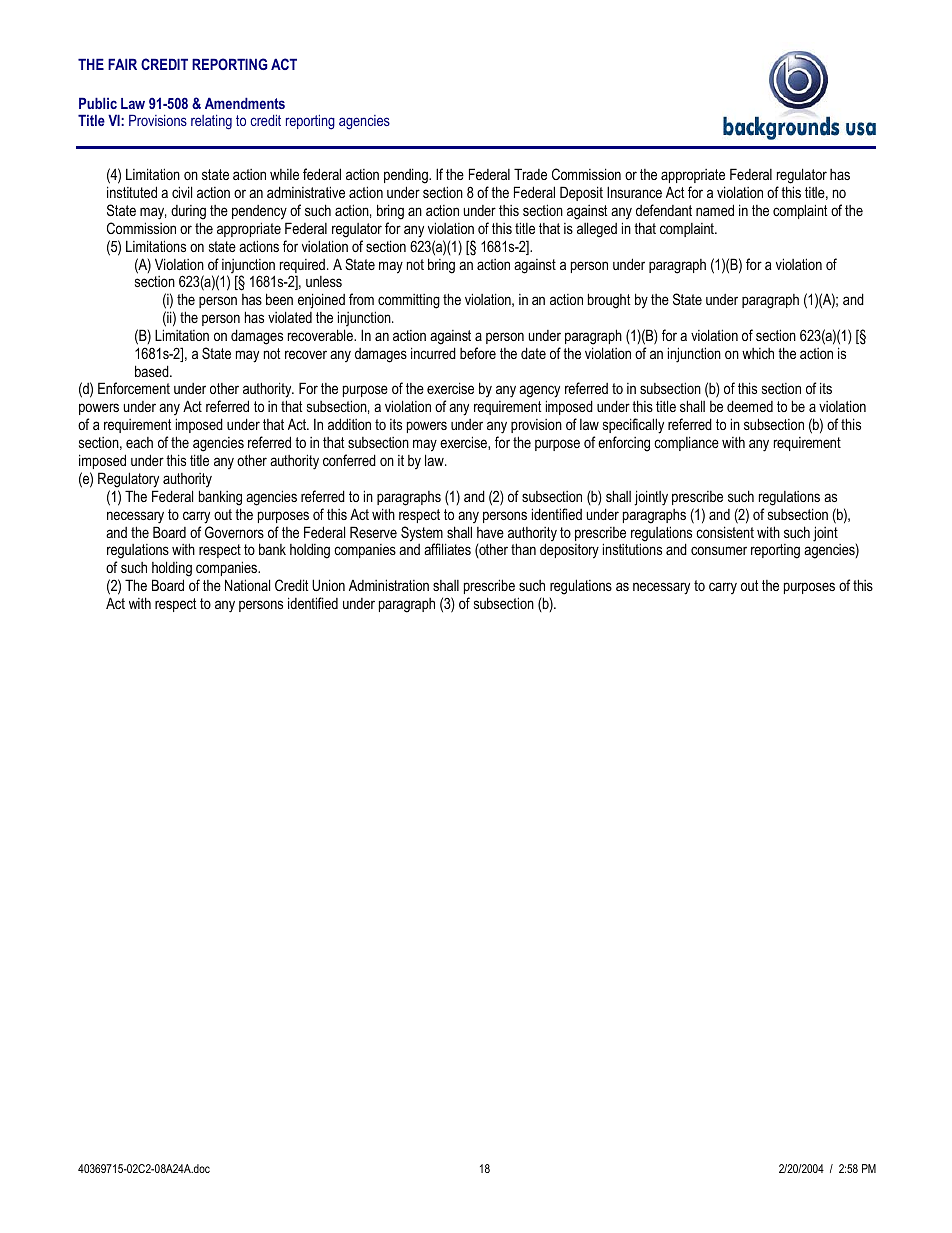  Describe the element at coordinates (407, 177) in the document. I see `pending` at that location.
